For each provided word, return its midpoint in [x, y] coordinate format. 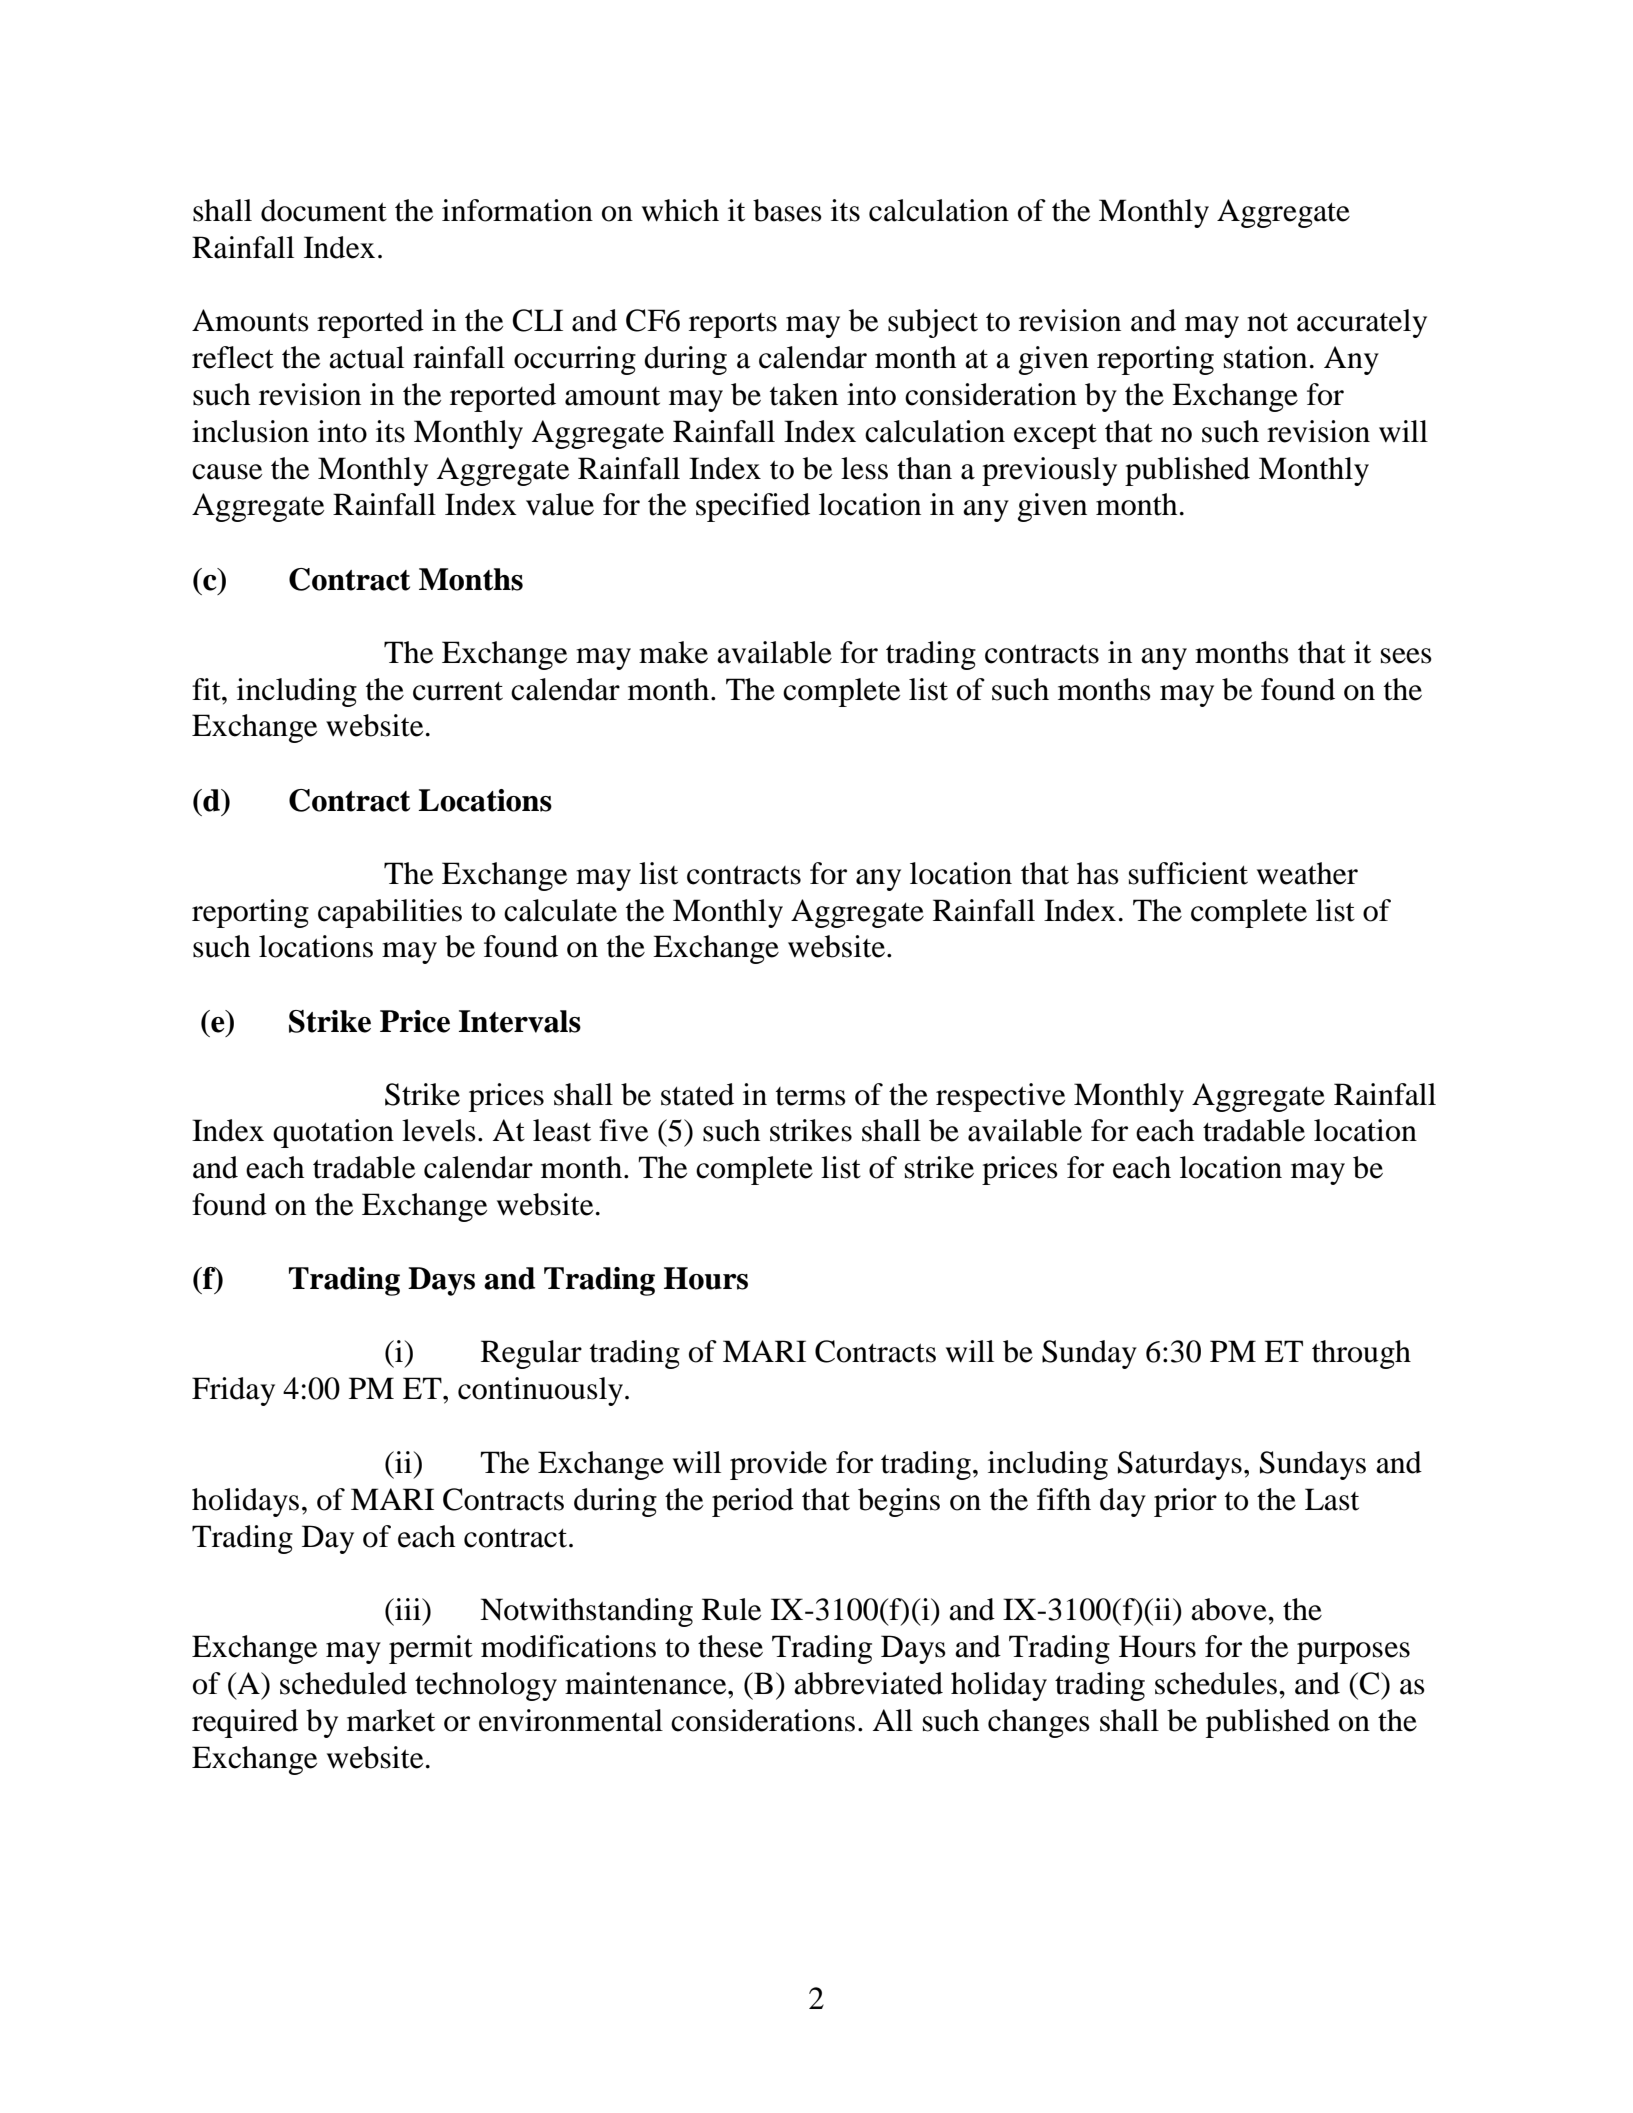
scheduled [343, 1683]
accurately [1362, 323]
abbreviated [868, 1683]
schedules [1216, 1683]
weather [1307, 873]
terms [811, 1096]
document [324, 210]
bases [787, 210]
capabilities [390, 913]
